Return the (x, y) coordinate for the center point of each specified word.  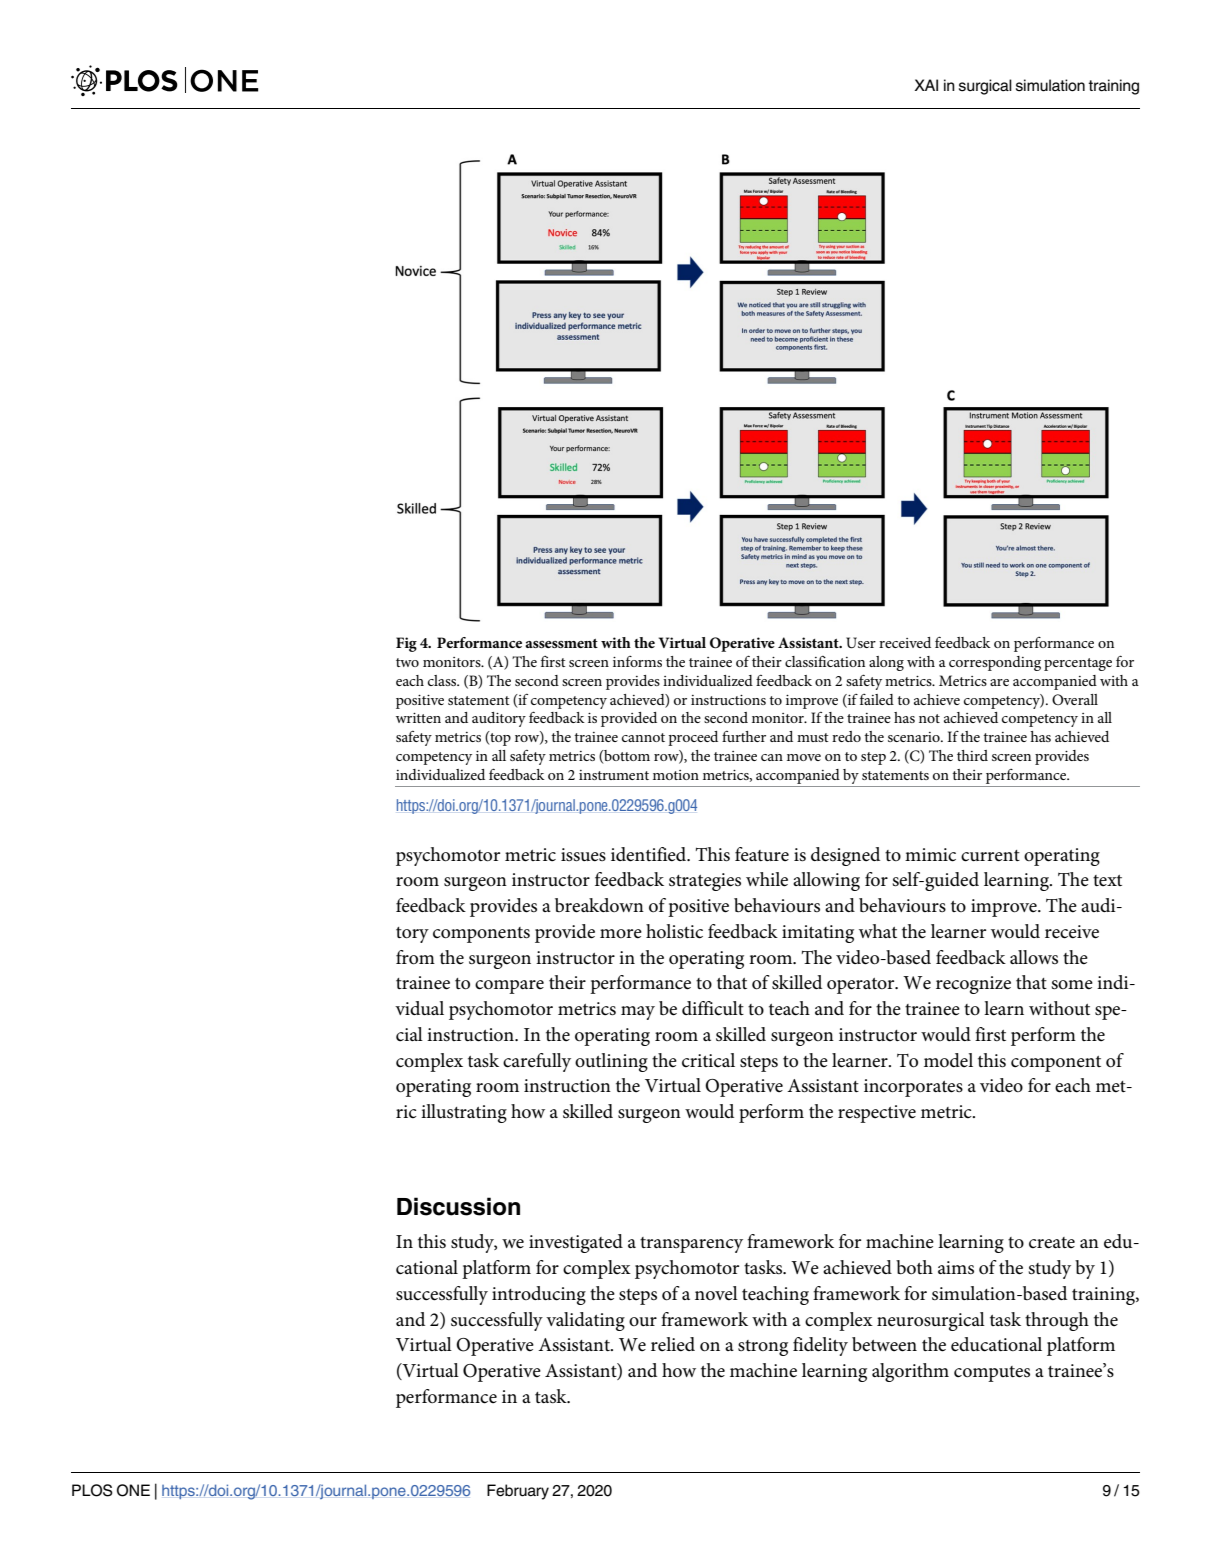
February (518, 1492)
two (407, 662)
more (621, 934)
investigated (576, 1243)
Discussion (458, 1206)
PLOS (92, 1490)
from (415, 957)
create (1052, 1243)
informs (637, 661)
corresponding (995, 663)
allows (1034, 957)
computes (992, 1374)
